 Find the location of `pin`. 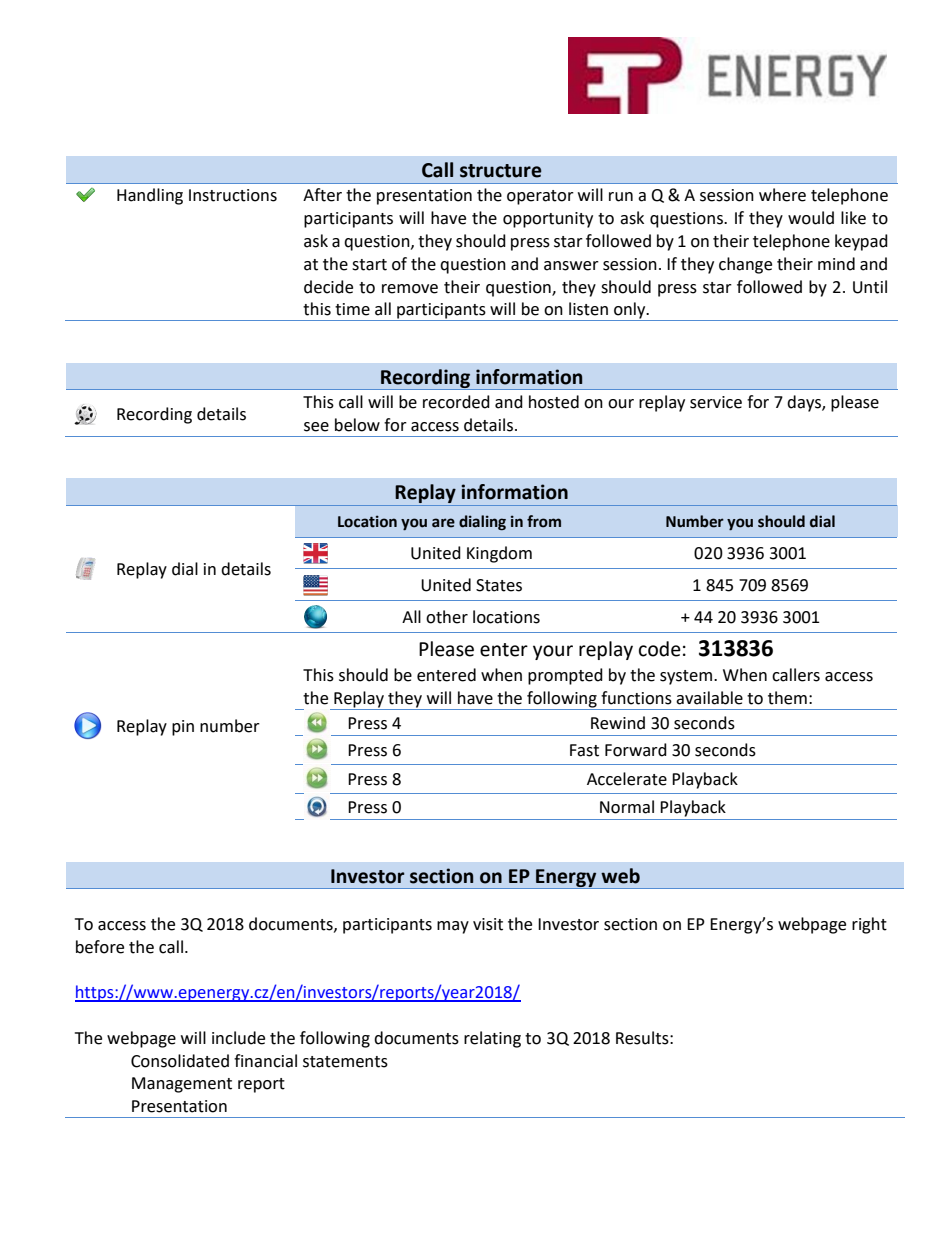

pin is located at coordinates (183, 728).
